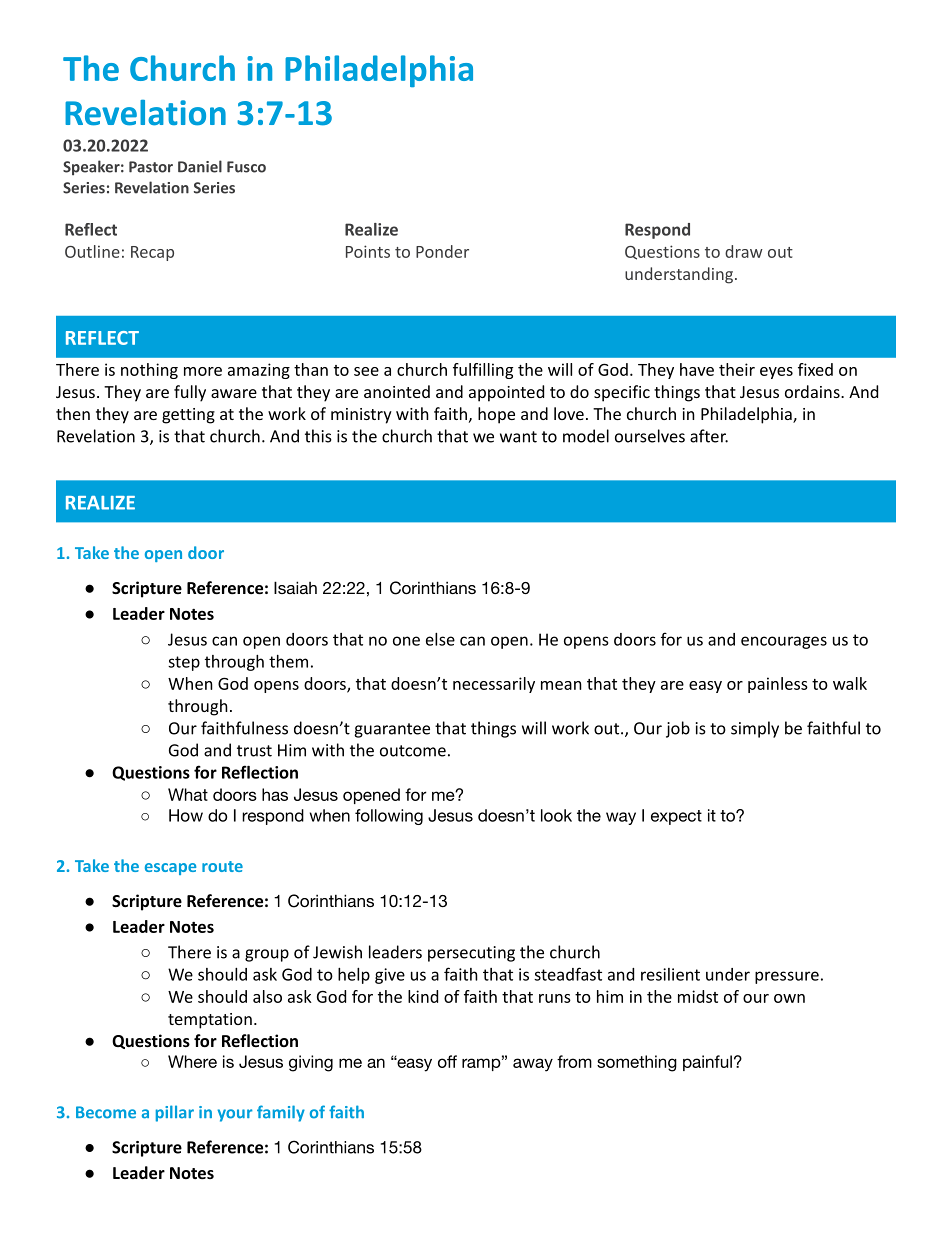  What do you see at coordinates (709, 436) in the screenshot?
I see `after` at bounding box center [709, 436].
